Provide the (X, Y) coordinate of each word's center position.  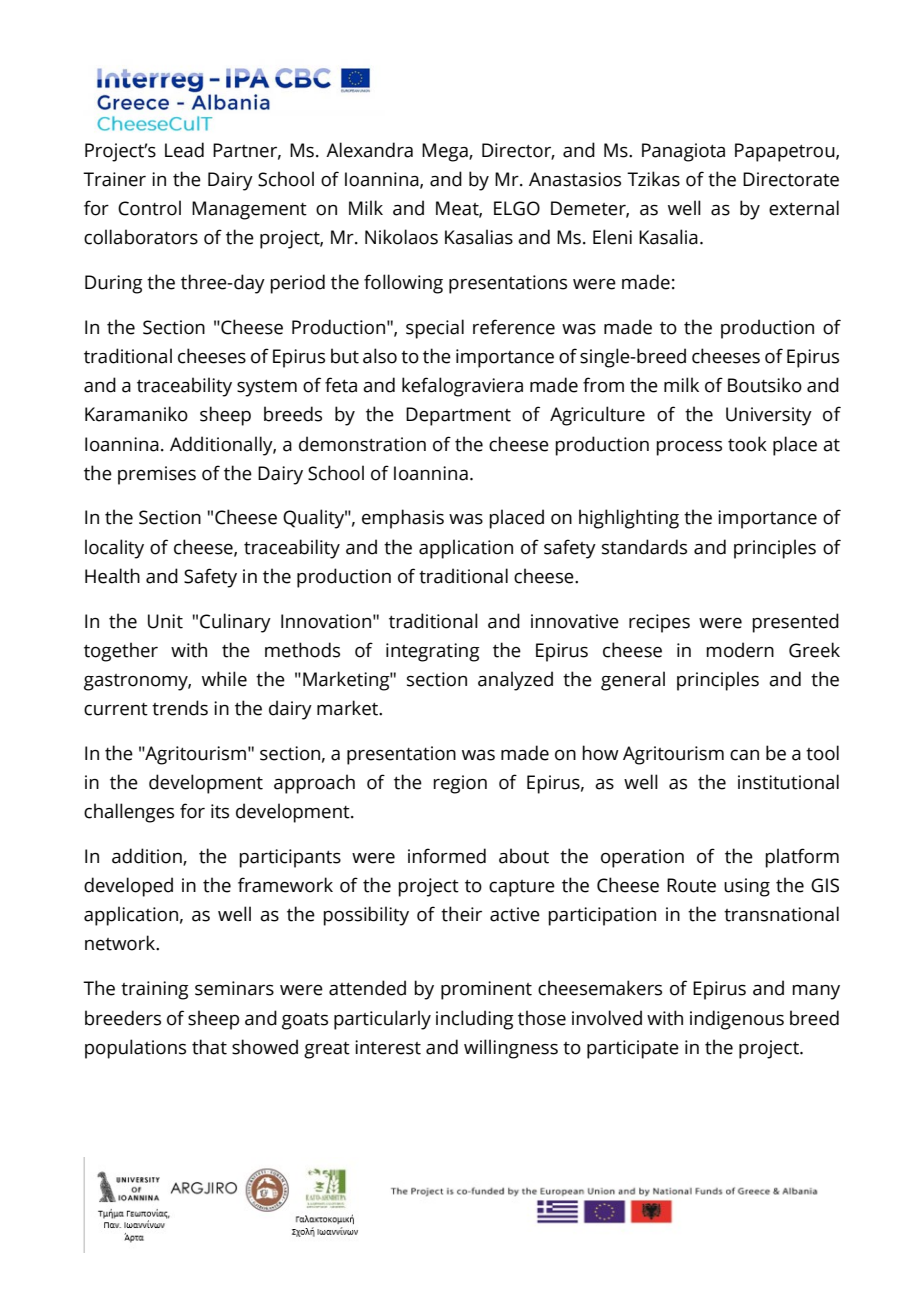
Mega (446, 152)
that (209, 1047)
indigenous (737, 1020)
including (475, 1020)
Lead (184, 150)
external (804, 208)
